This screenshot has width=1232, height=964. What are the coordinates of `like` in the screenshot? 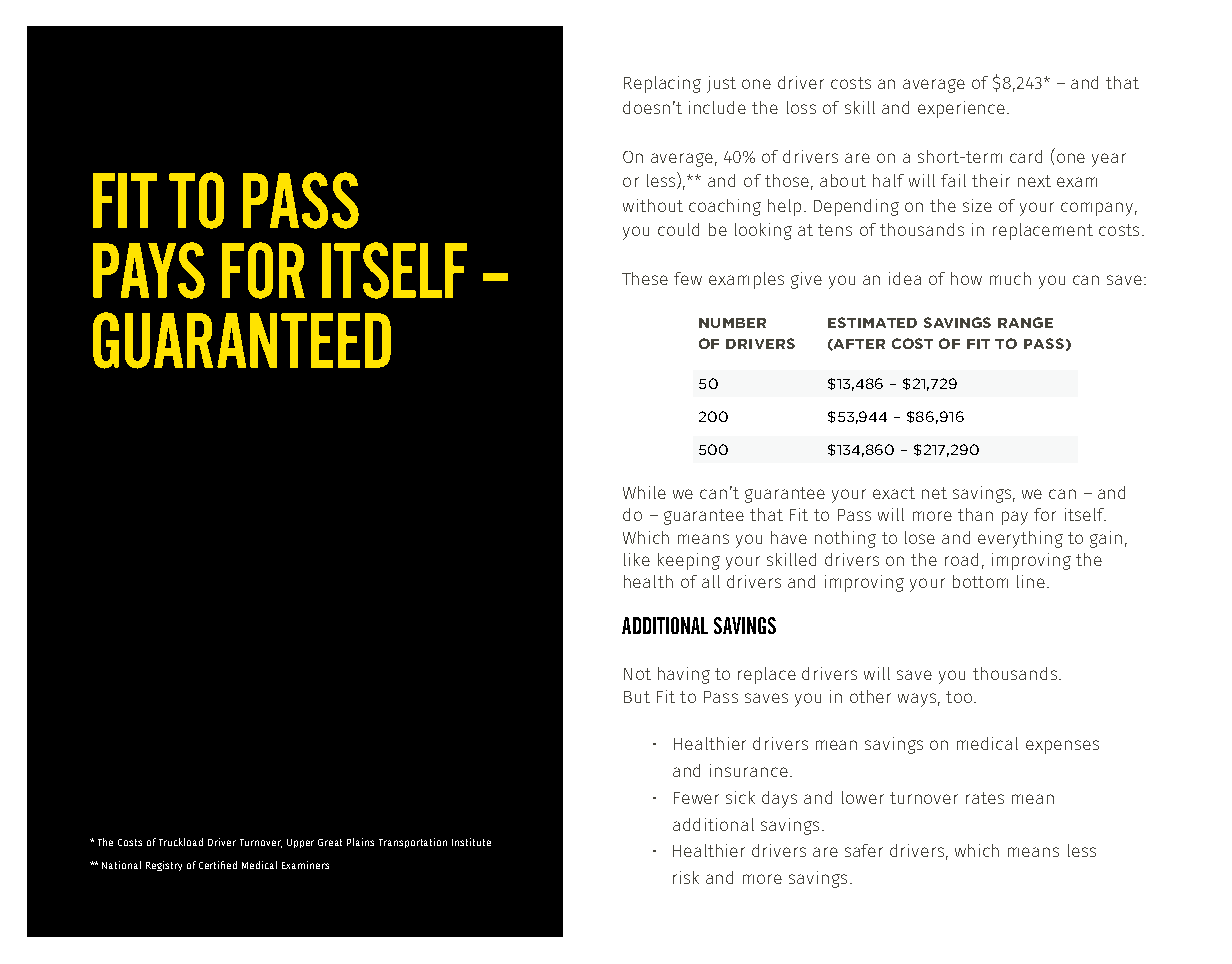 It's located at (637, 559).
